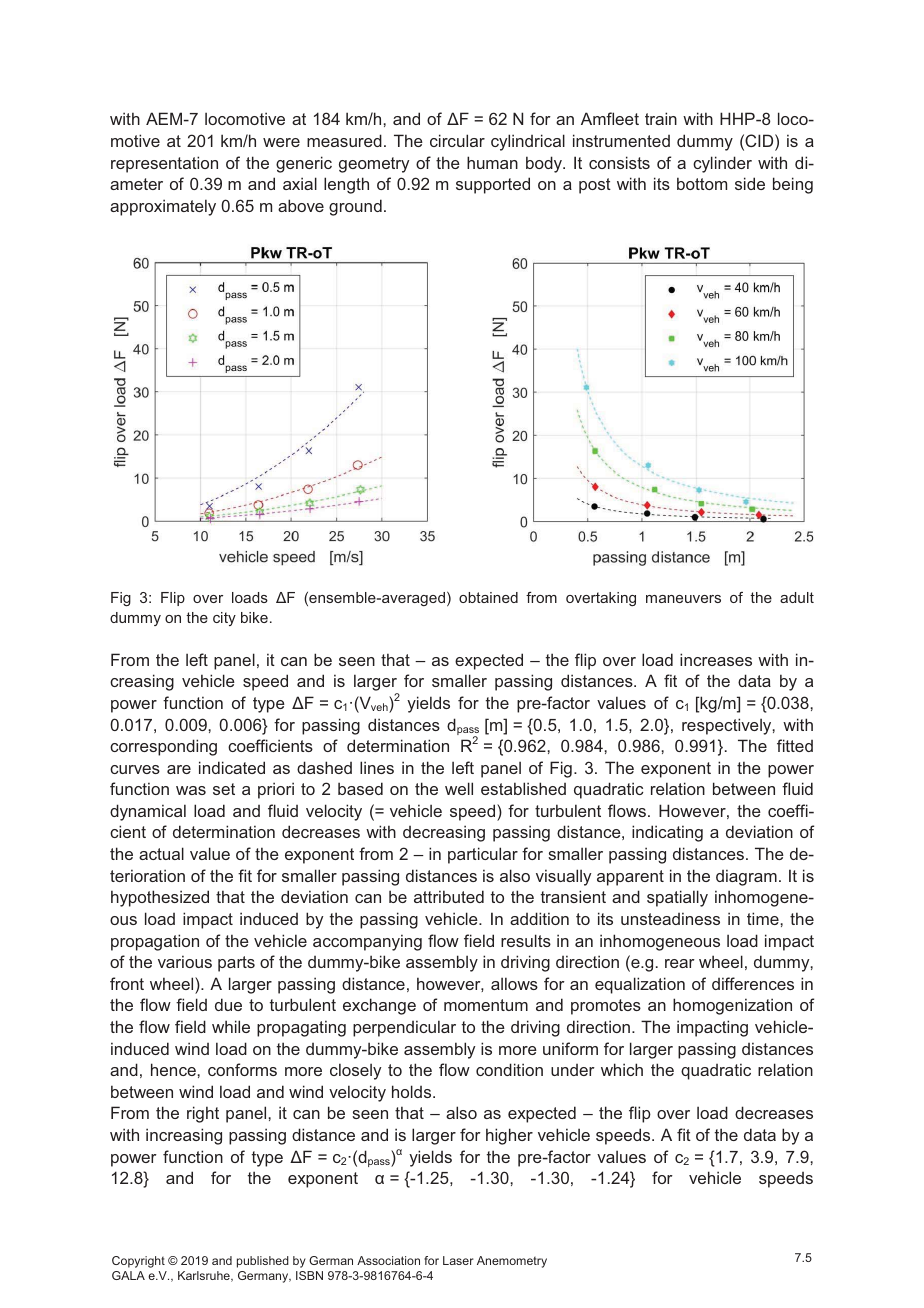 The height and width of the screenshot is (1308, 924). What do you see at coordinates (512, 1262) in the screenshot?
I see `Anemometry` at bounding box center [512, 1262].
